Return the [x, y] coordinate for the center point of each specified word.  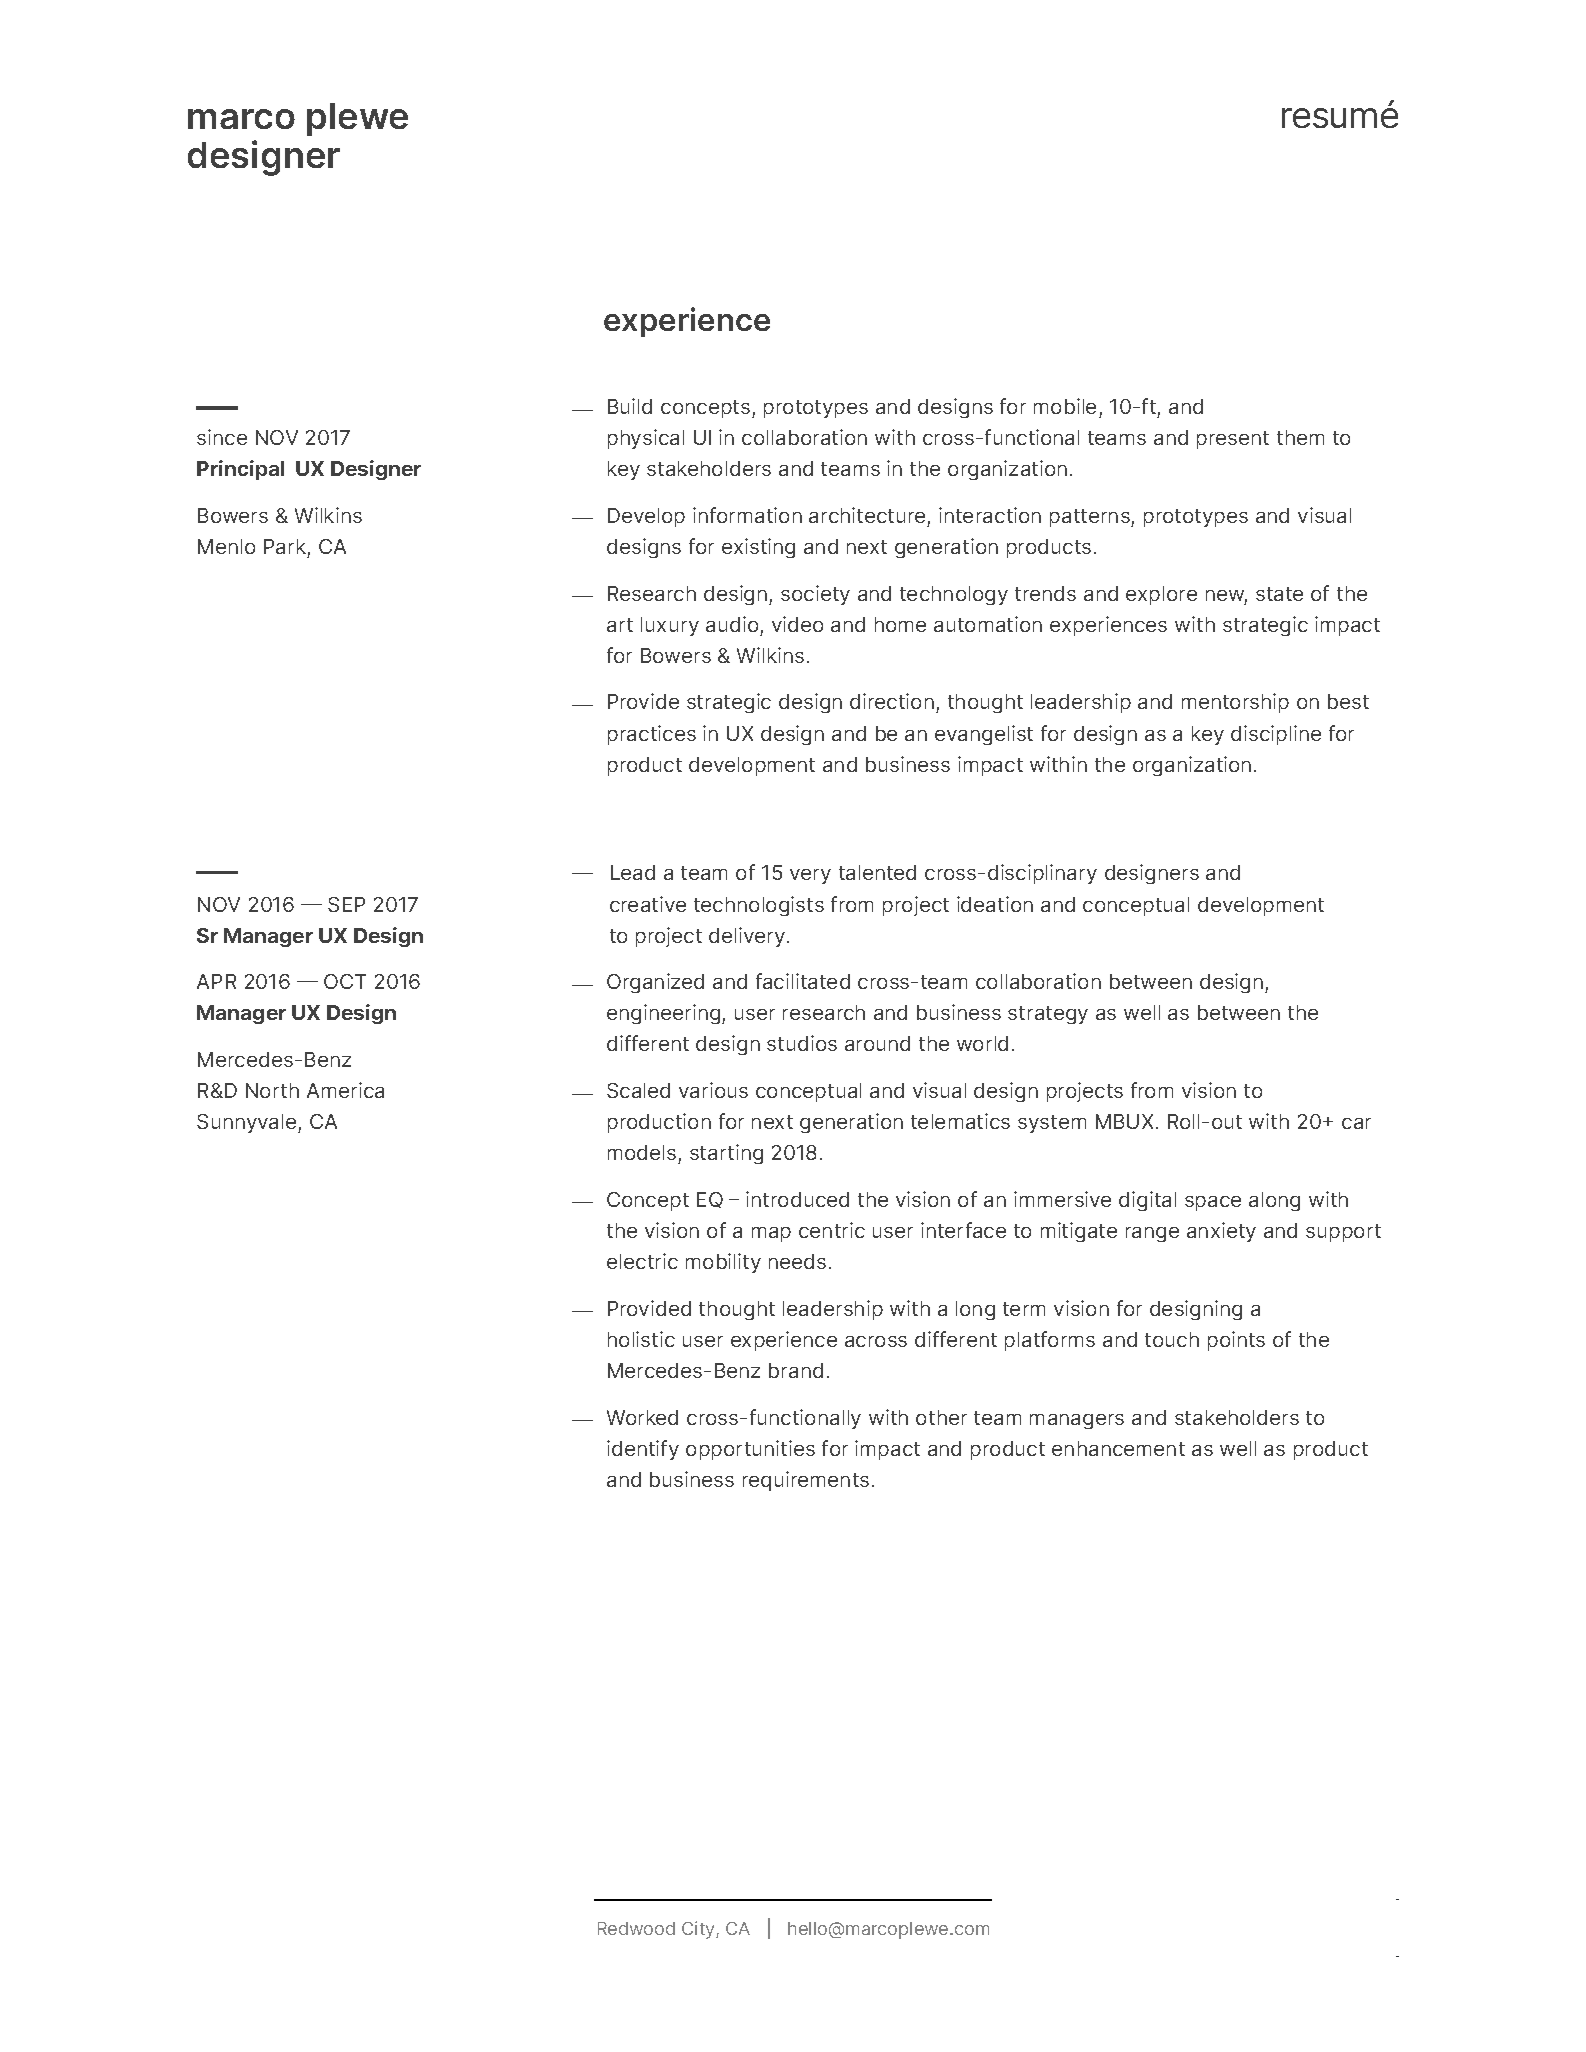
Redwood [636, 1928]
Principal [240, 470]
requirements [806, 1481]
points [1236, 1341]
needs [797, 1261]
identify [643, 1450]
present [1233, 440]
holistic [641, 1339]
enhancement [1118, 1448]
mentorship [1235, 703]
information [747, 515]
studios [802, 1043]
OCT [345, 981]
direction [892, 701]
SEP [346, 904]
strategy [1048, 1015]
